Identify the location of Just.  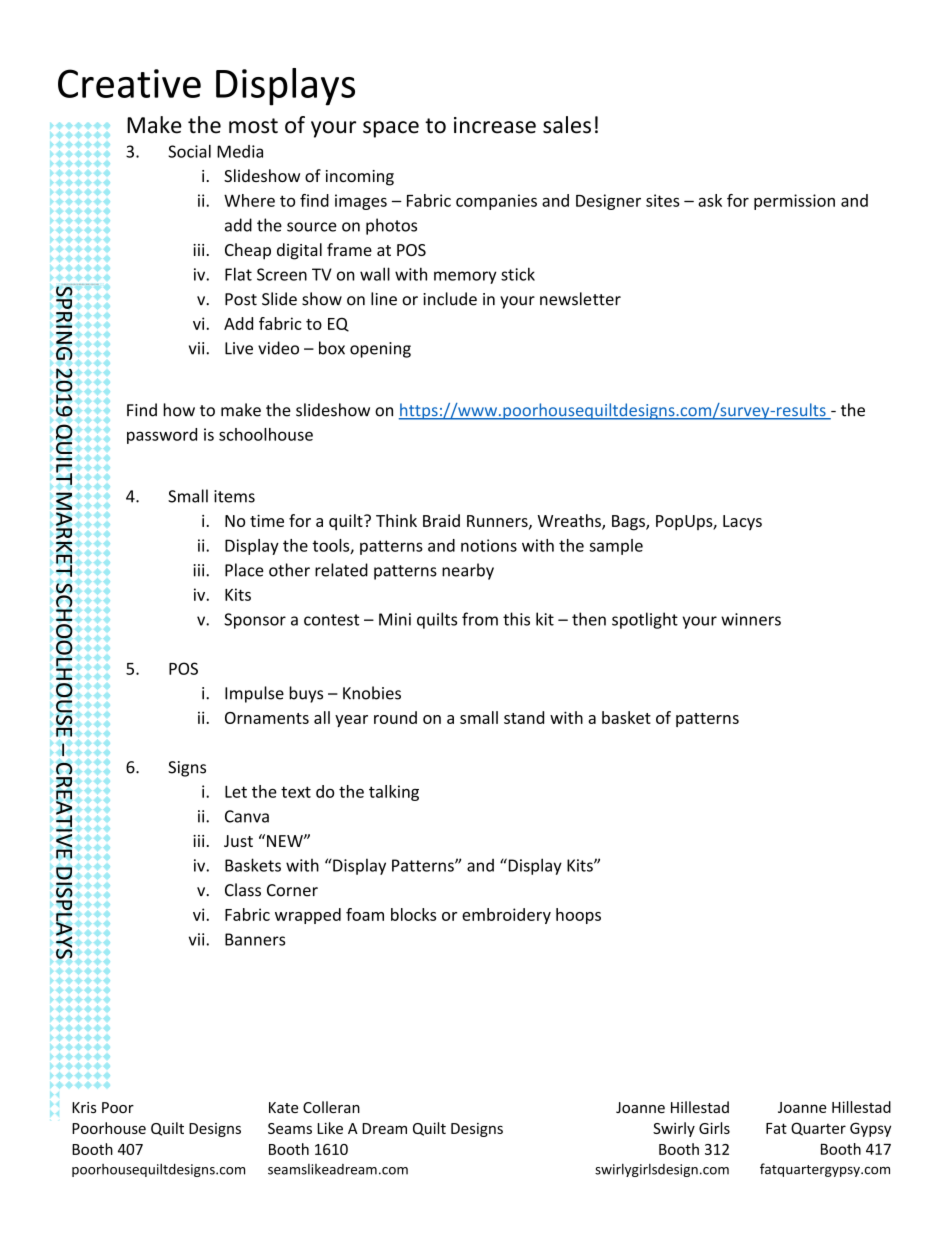
(238, 841).
